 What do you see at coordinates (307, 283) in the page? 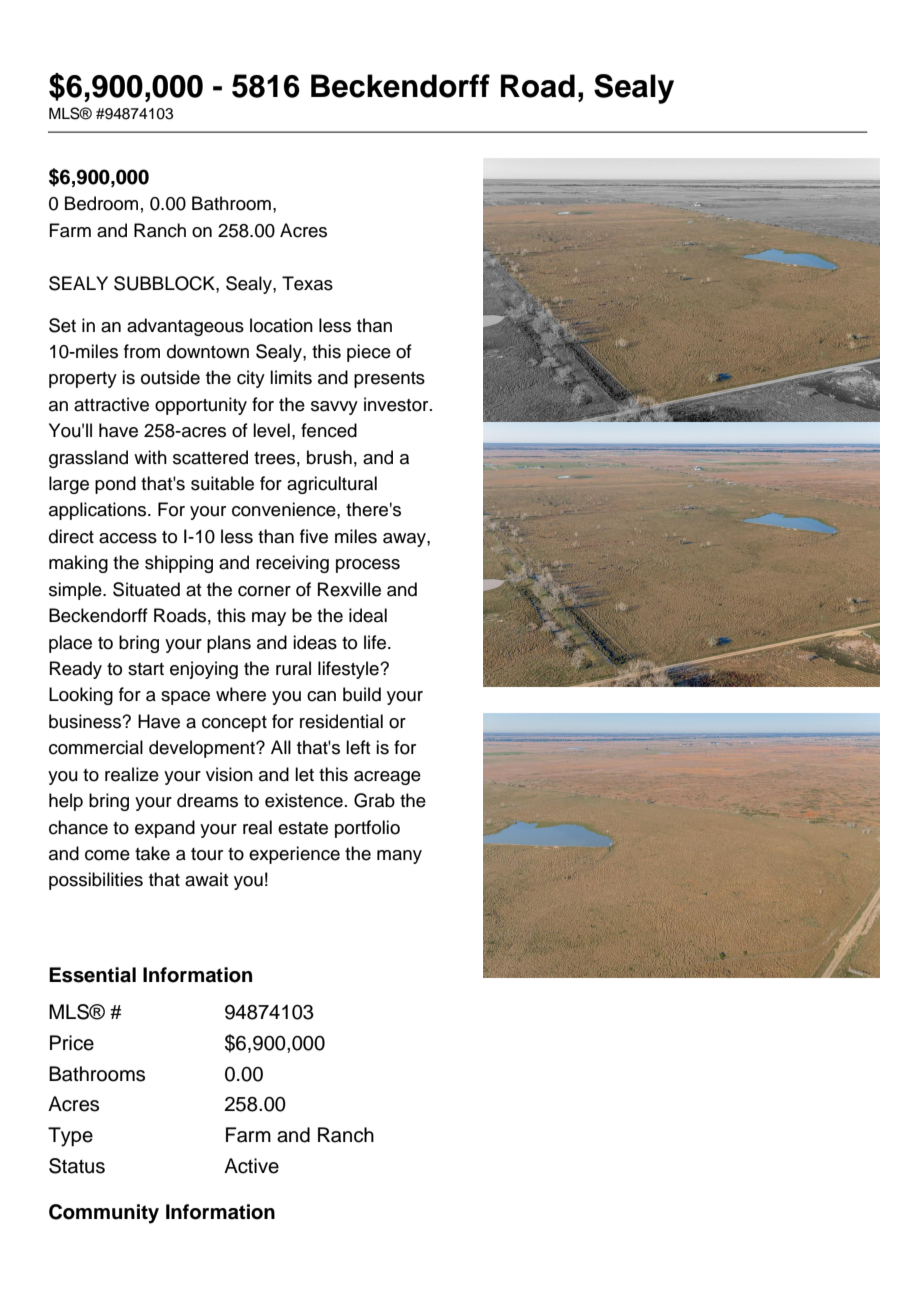
I see `Texas` at bounding box center [307, 283].
